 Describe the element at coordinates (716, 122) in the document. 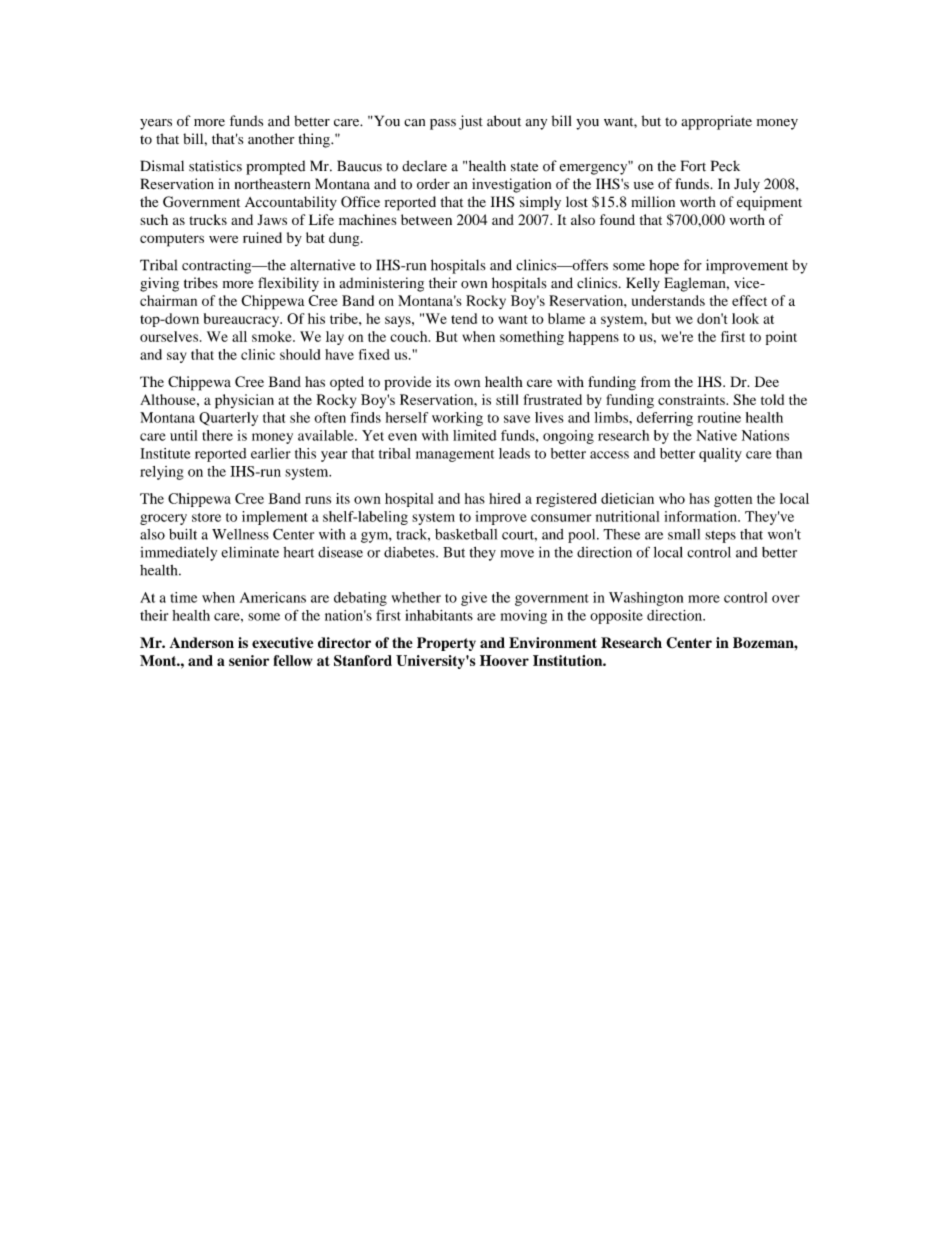

I see `appropriate` at that location.
